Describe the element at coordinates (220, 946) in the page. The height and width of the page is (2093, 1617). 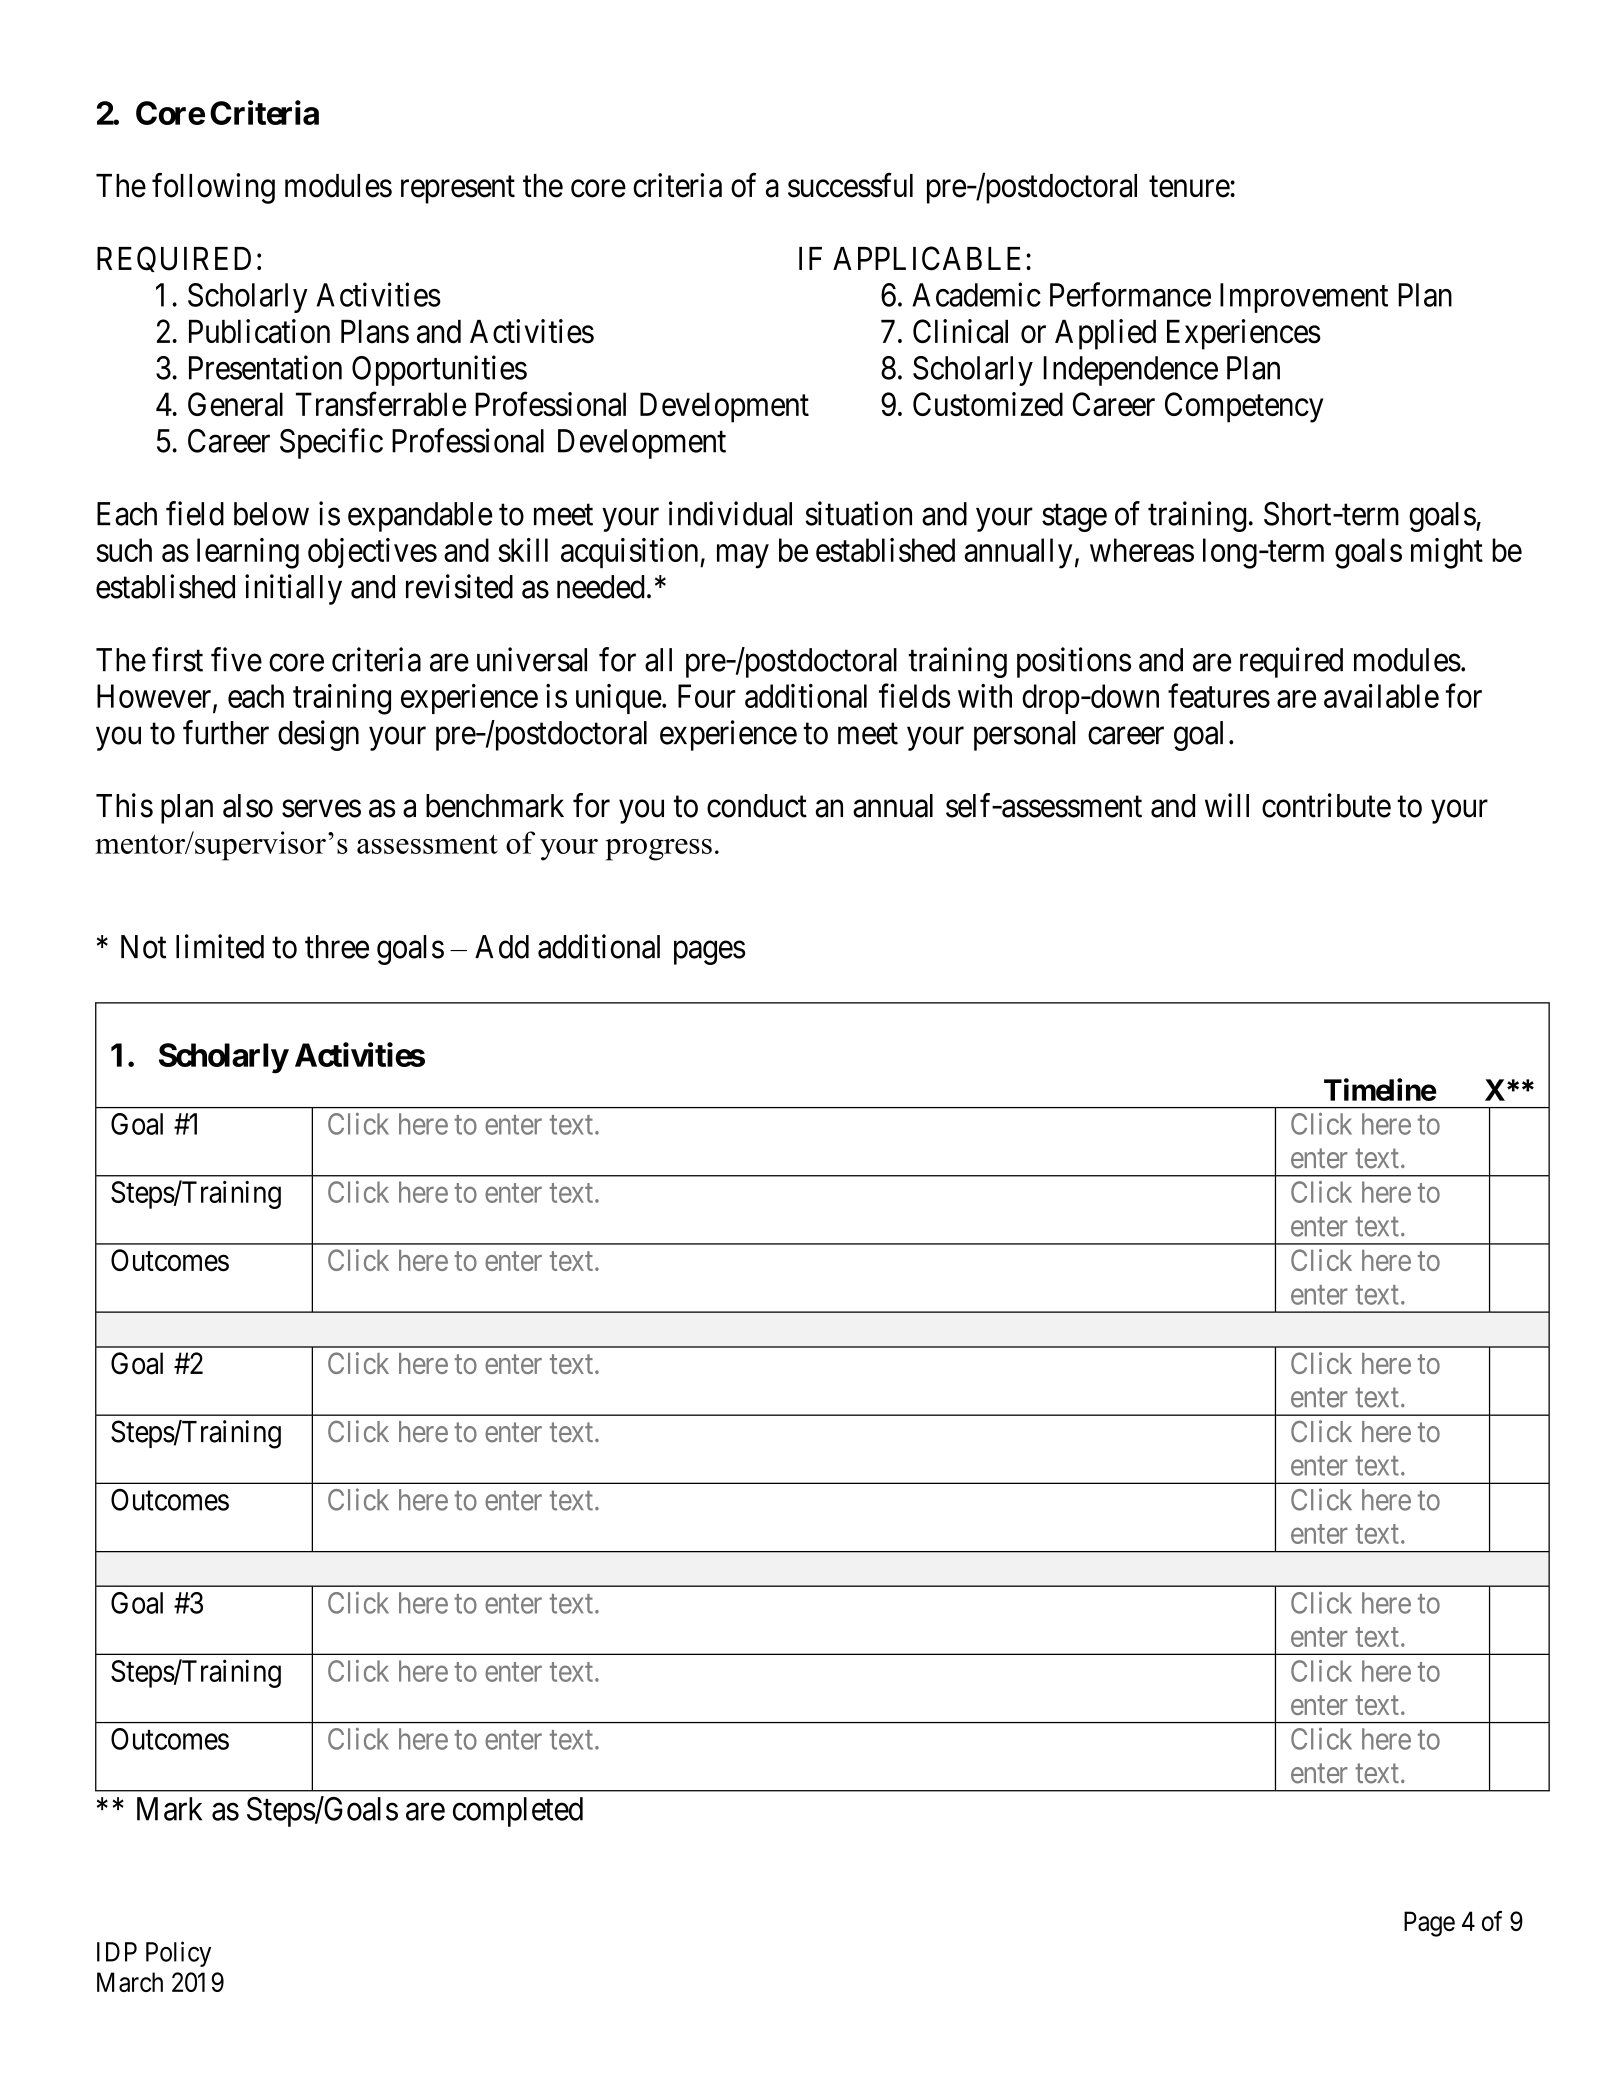
I see `limited` at that location.
